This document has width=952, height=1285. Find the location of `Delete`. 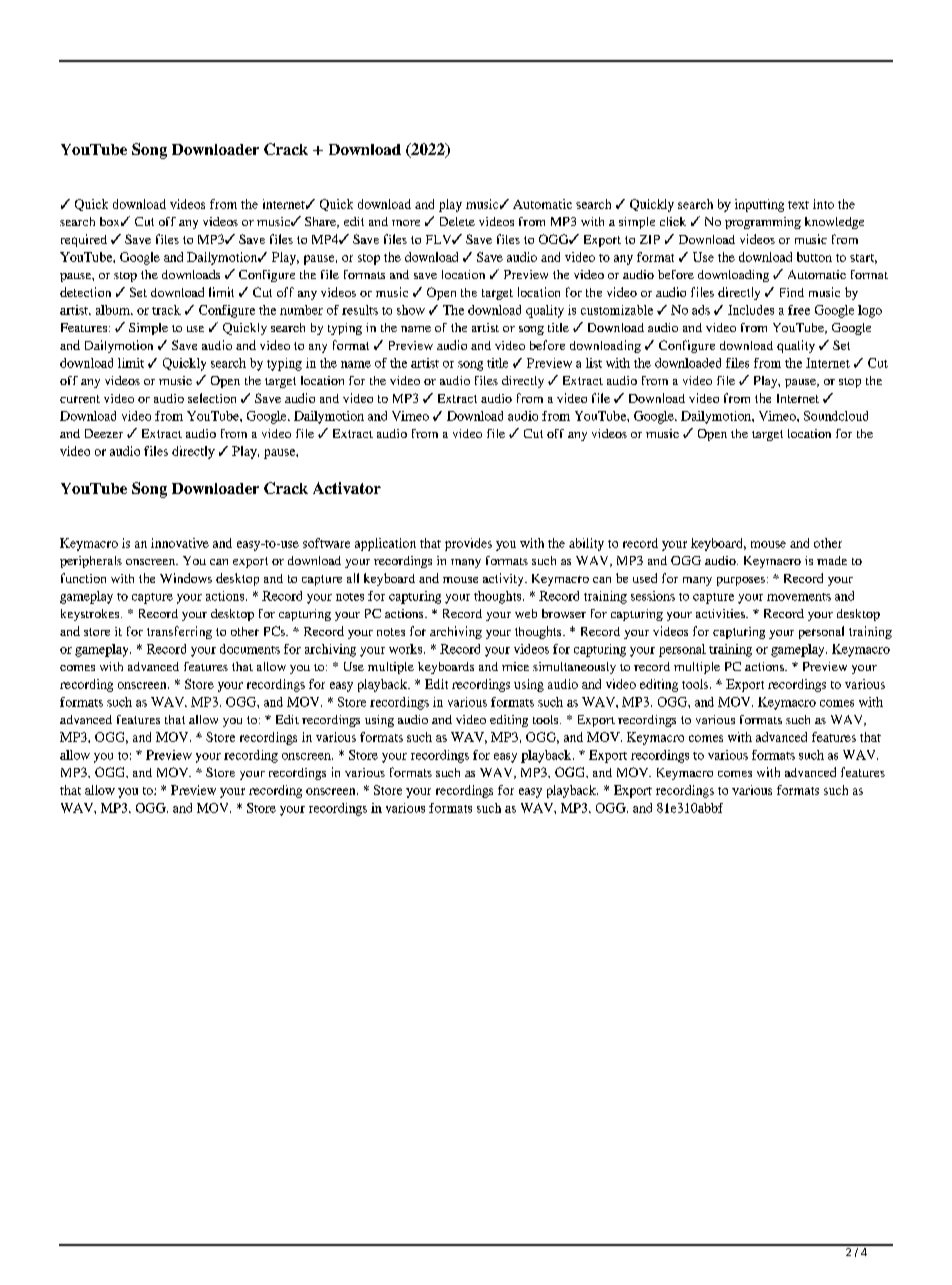

Delete is located at coordinates (457, 221).
